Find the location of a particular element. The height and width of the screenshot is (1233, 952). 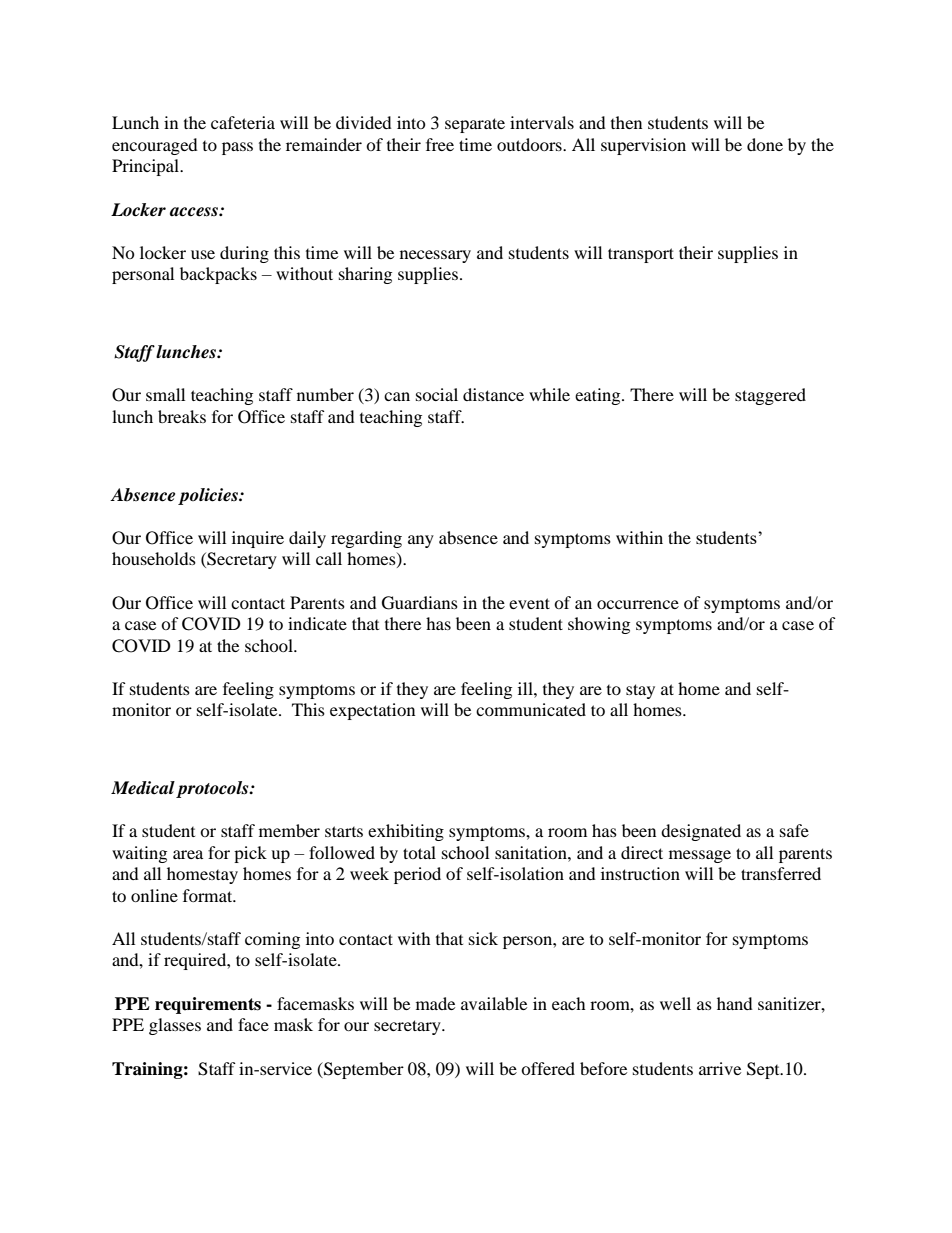

occurrence is located at coordinates (638, 604).
